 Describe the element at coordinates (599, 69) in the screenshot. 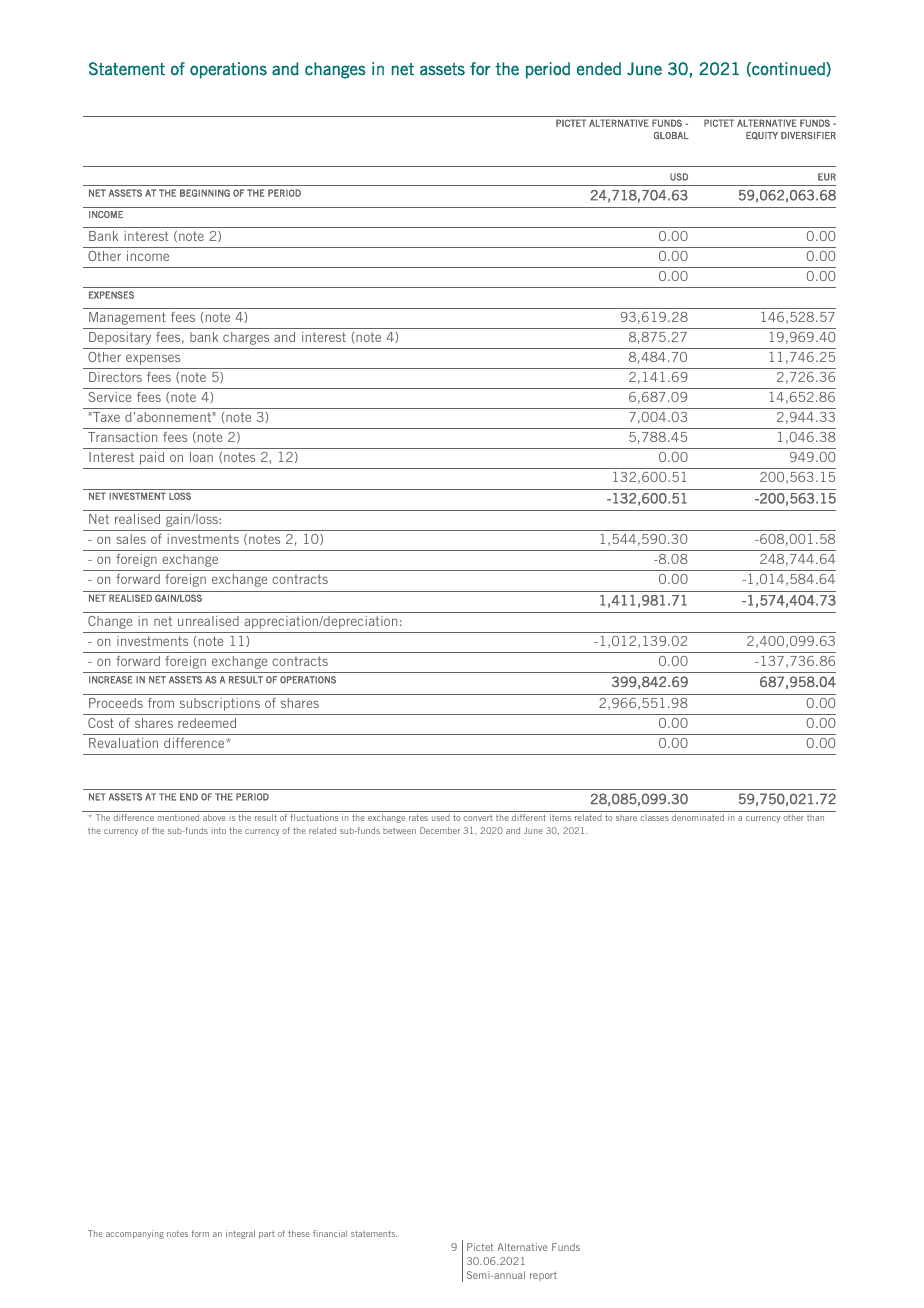

I see `ended` at that location.
